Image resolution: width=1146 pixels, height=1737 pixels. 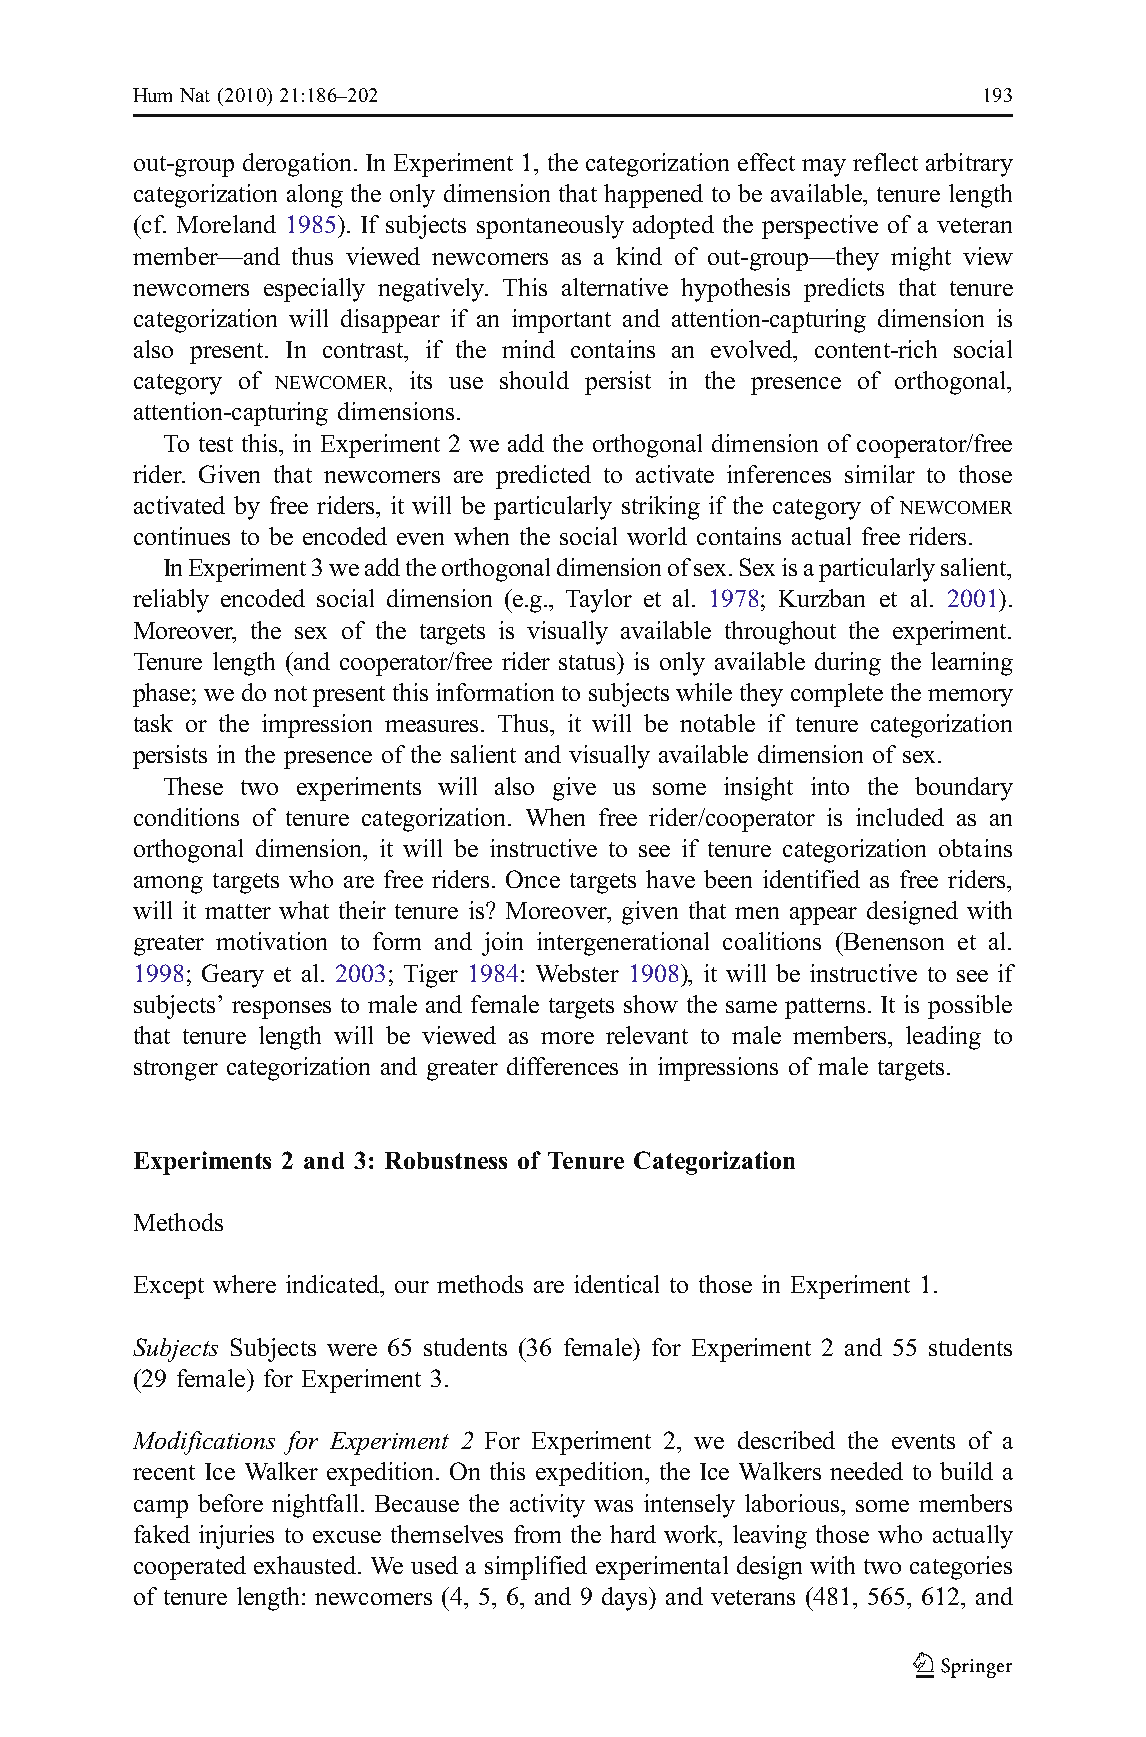 I want to click on spontaneously, so click(x=550, y=227).
